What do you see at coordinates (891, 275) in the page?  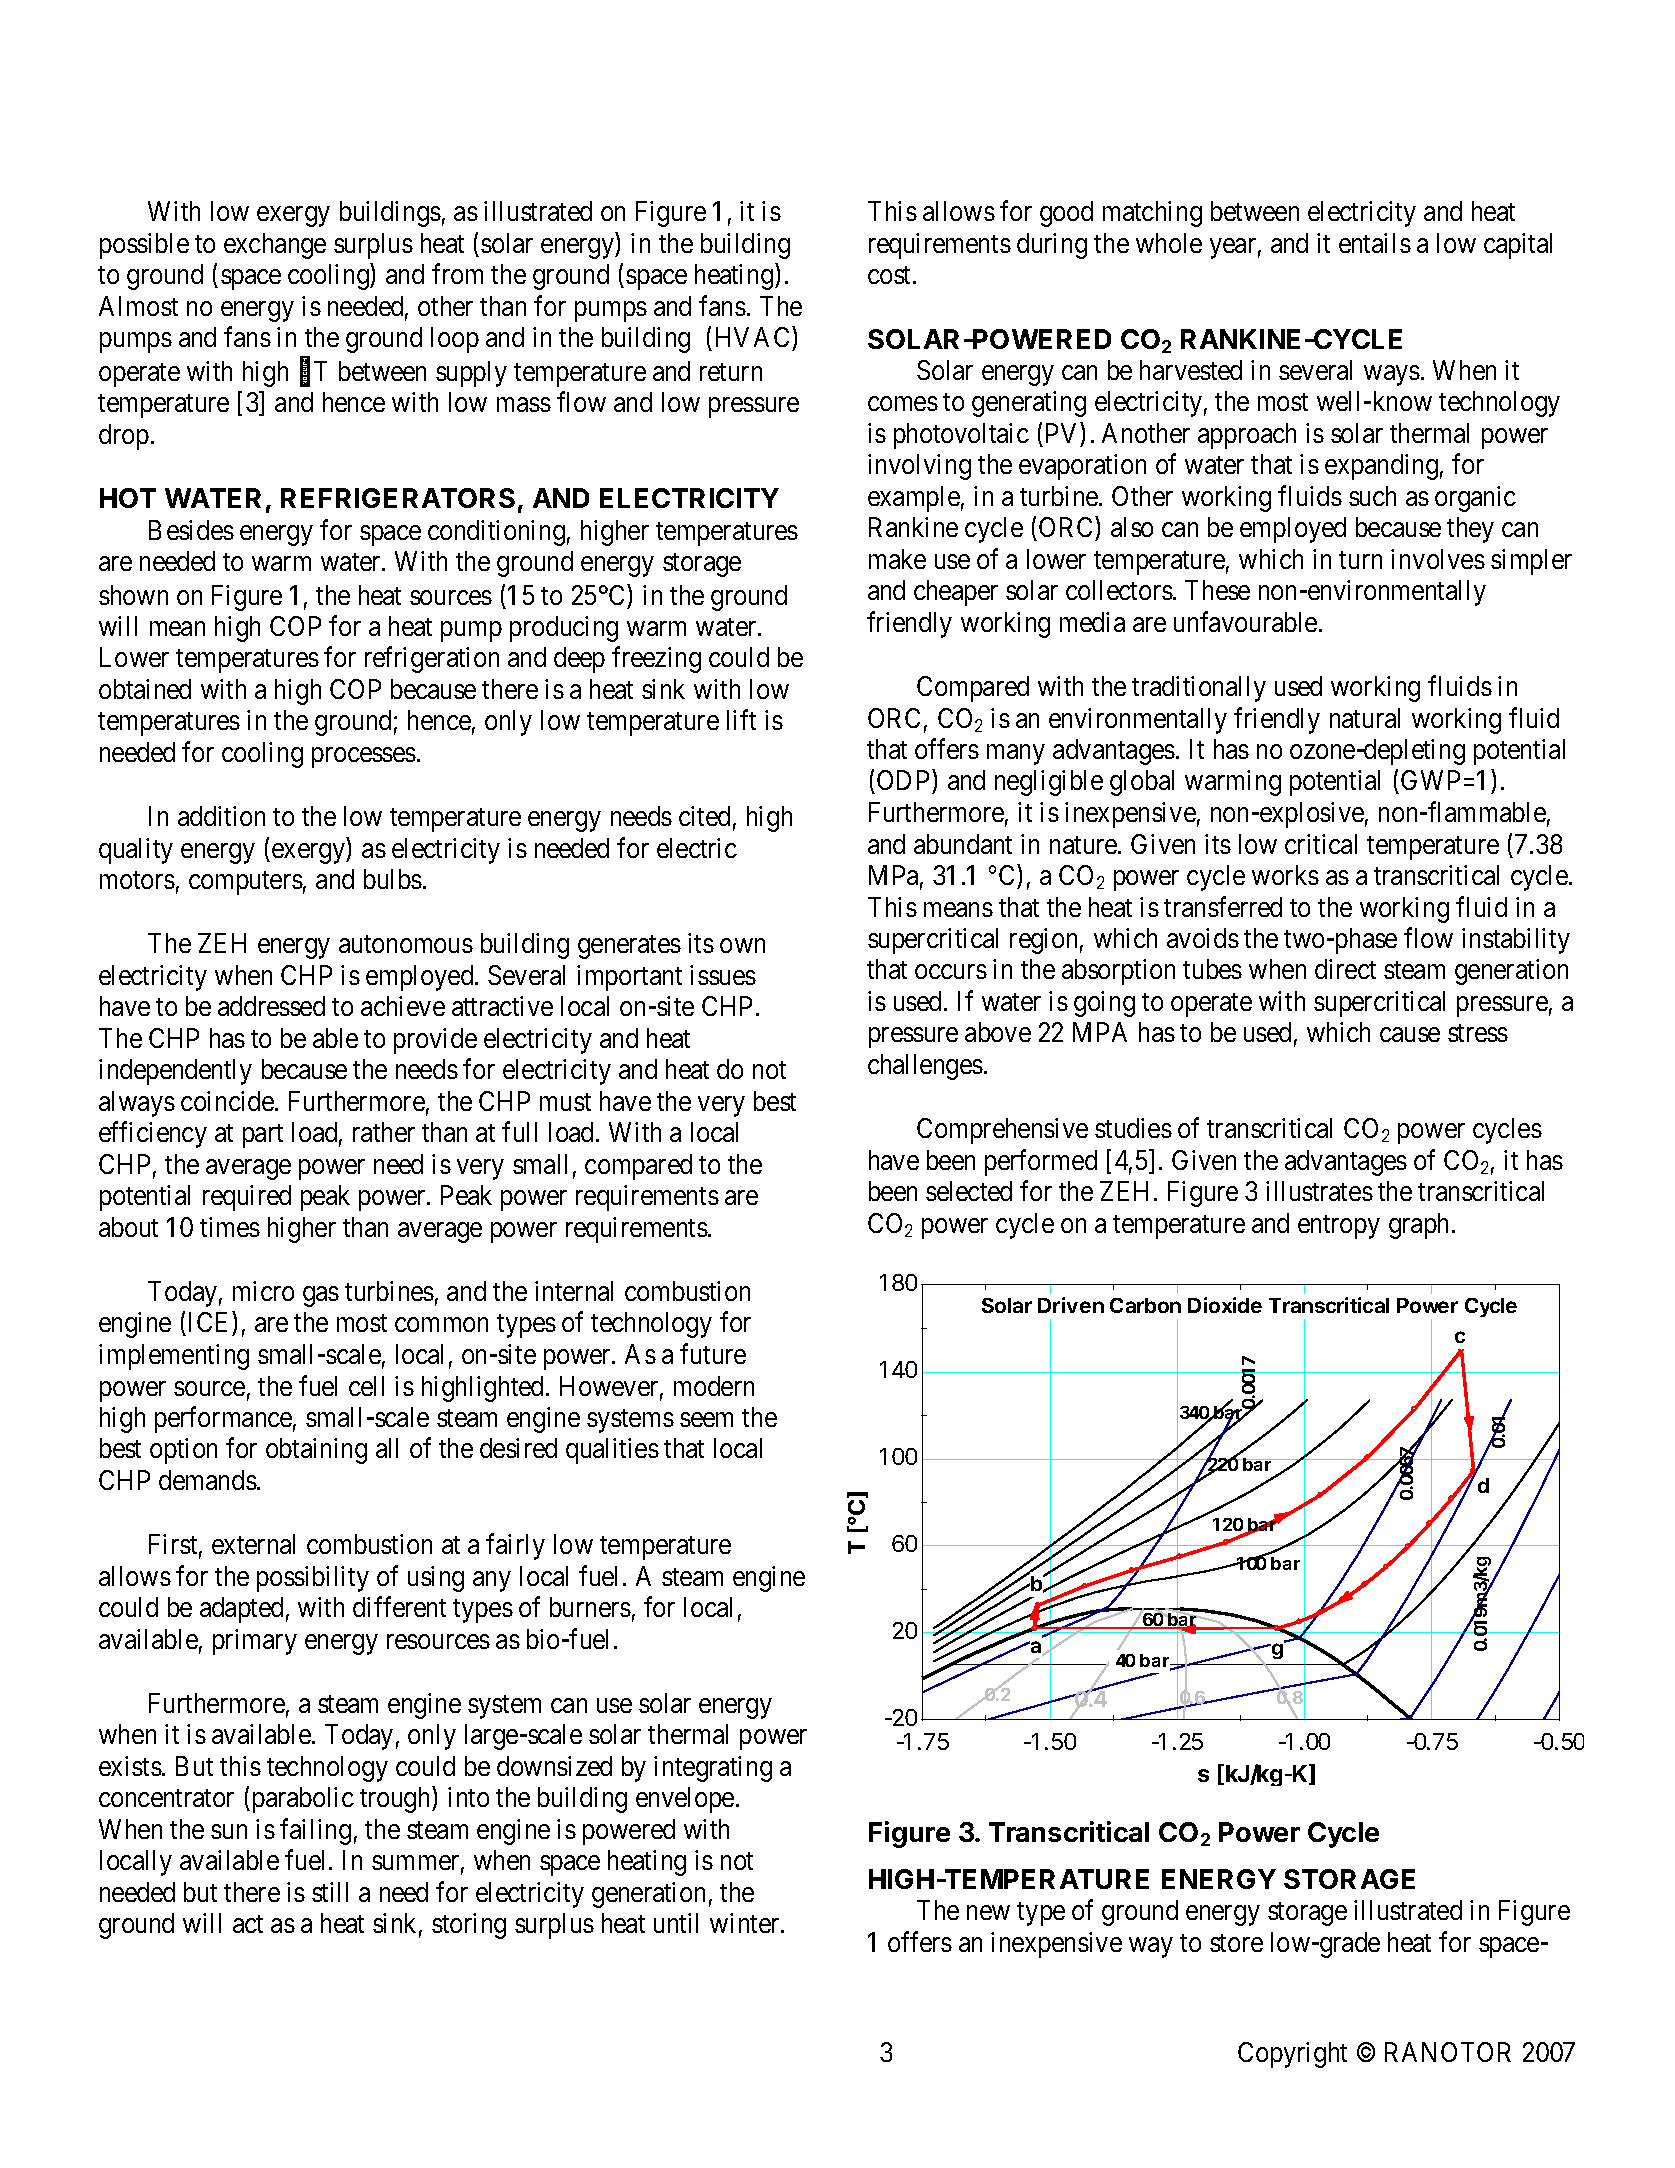 I see `cost` at bounding box center [891, 275].
